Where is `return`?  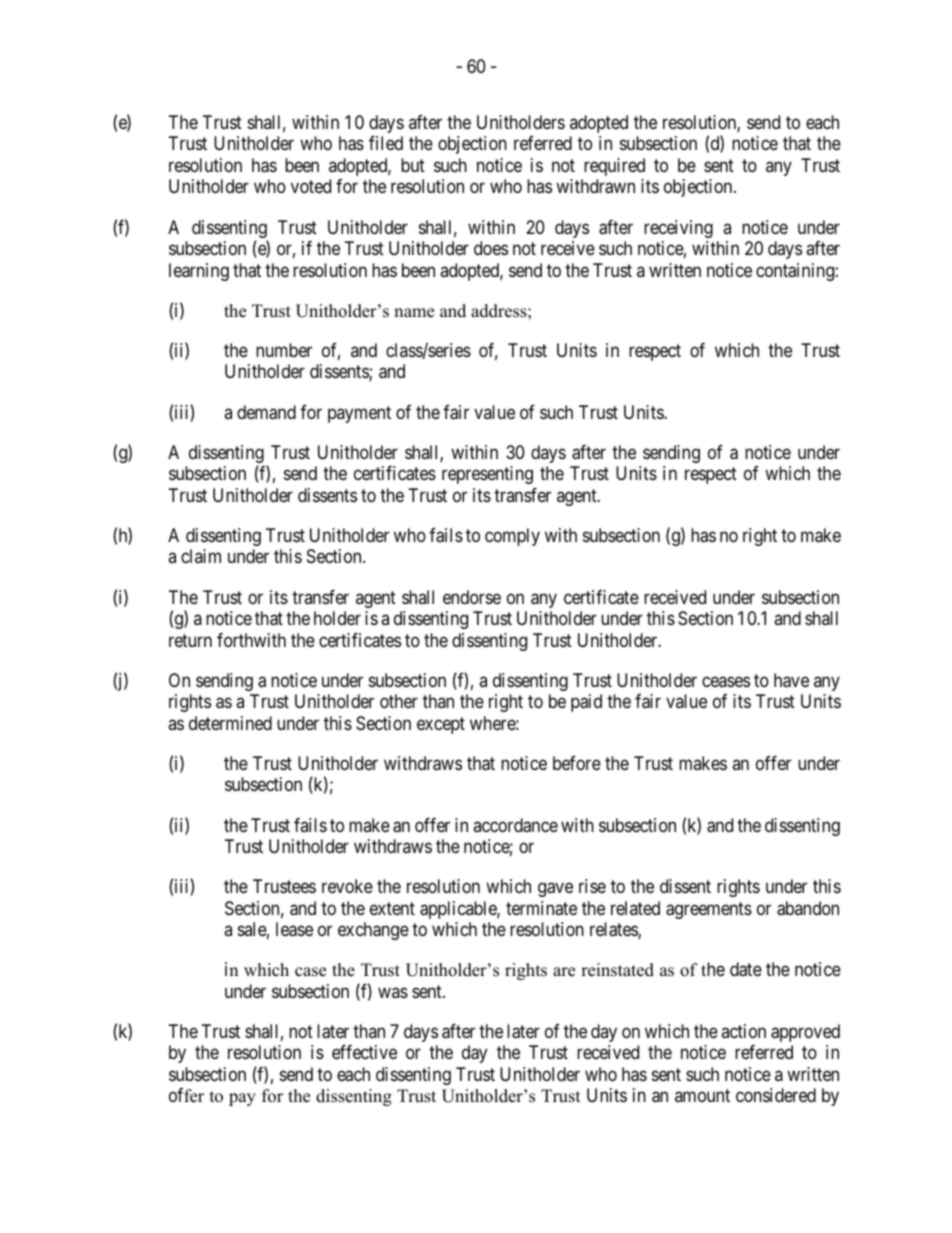 return is located at coordinates (190, 640).
